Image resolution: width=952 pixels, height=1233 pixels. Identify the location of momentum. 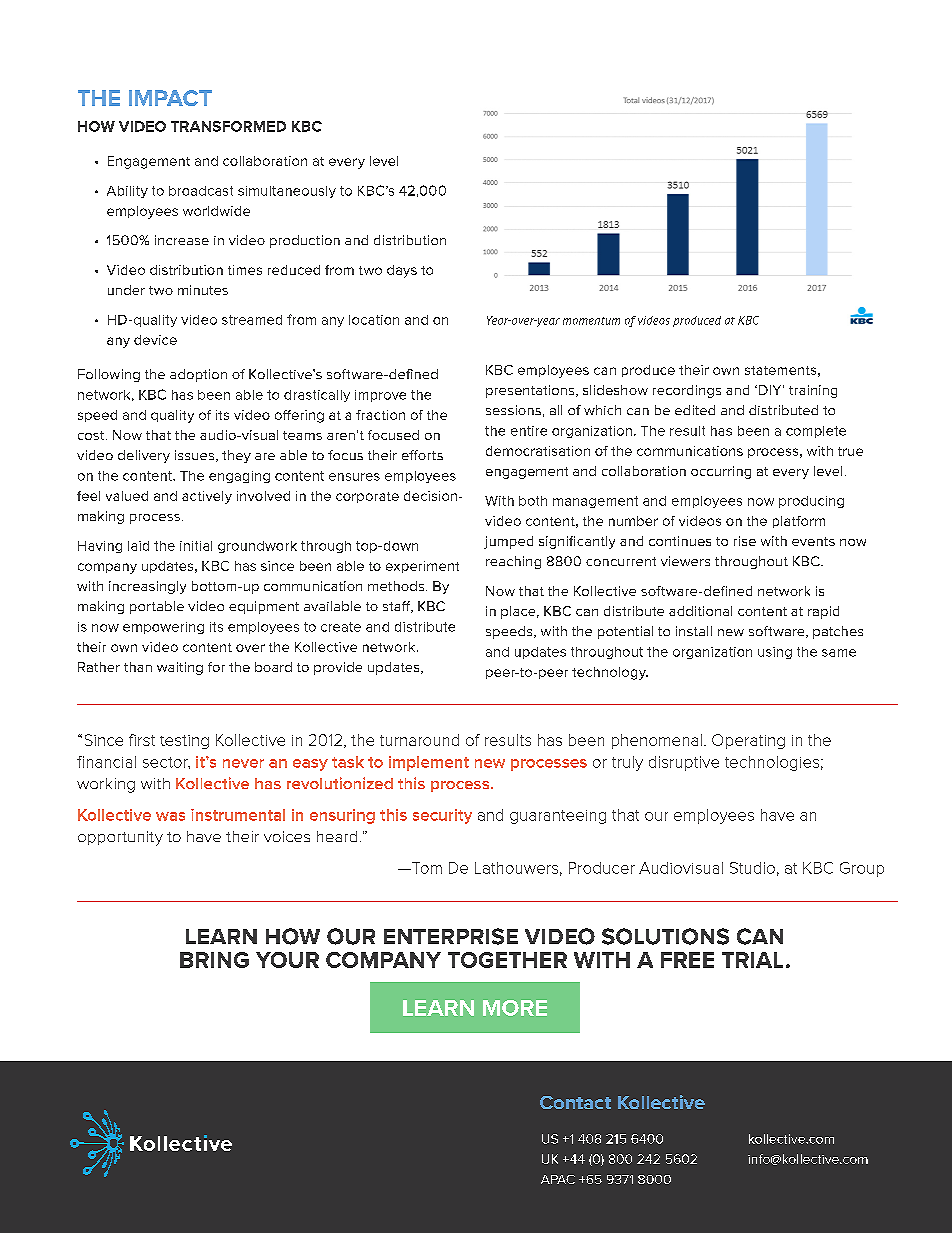
(591, 321).
